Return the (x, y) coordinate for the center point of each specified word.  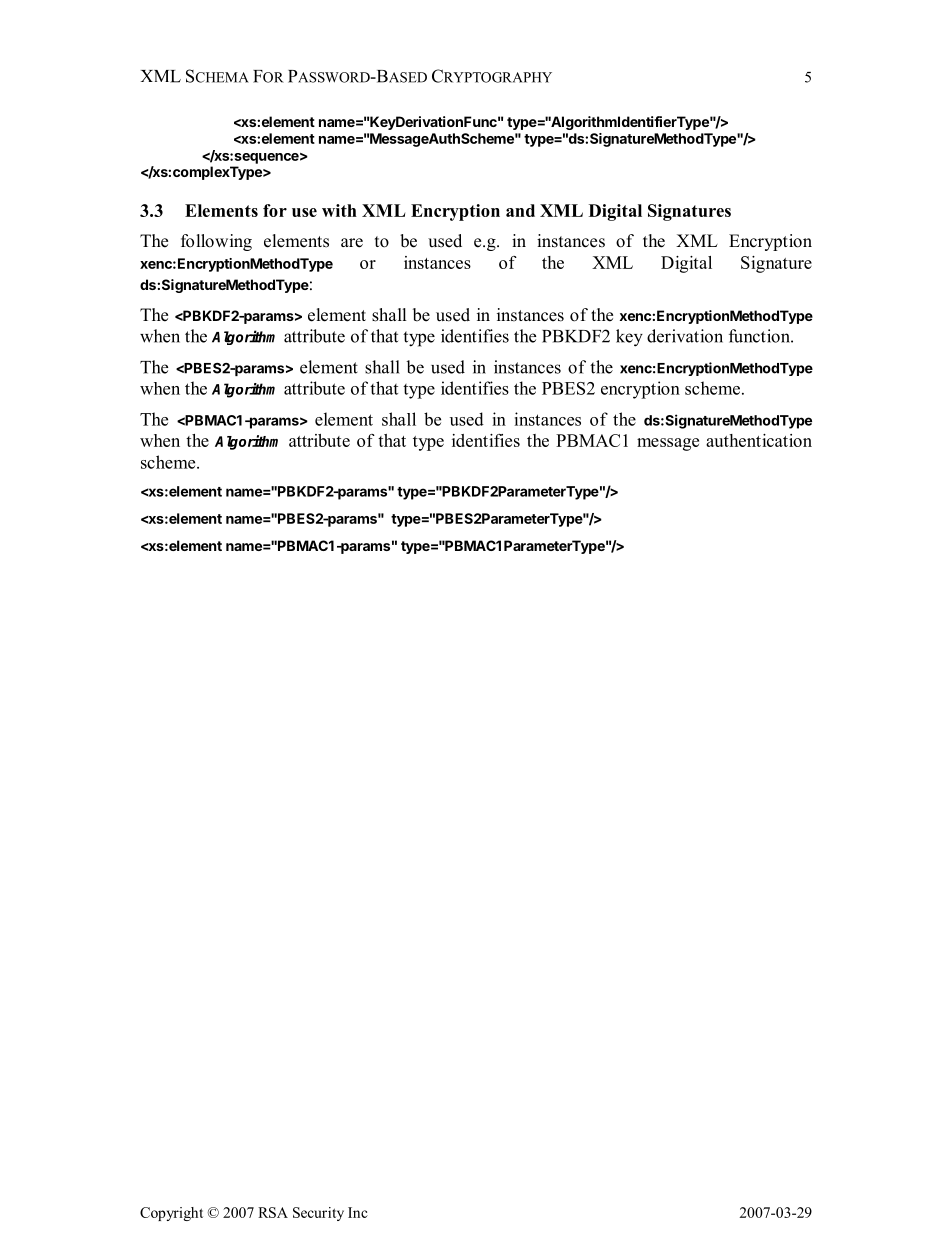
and (520, 210)
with (339, 210)
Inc (358, 1212)
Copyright (171, 1214)
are (352, 243)
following (216, 242)
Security (318, 1214)
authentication (759, 440)
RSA (273, 1212)
